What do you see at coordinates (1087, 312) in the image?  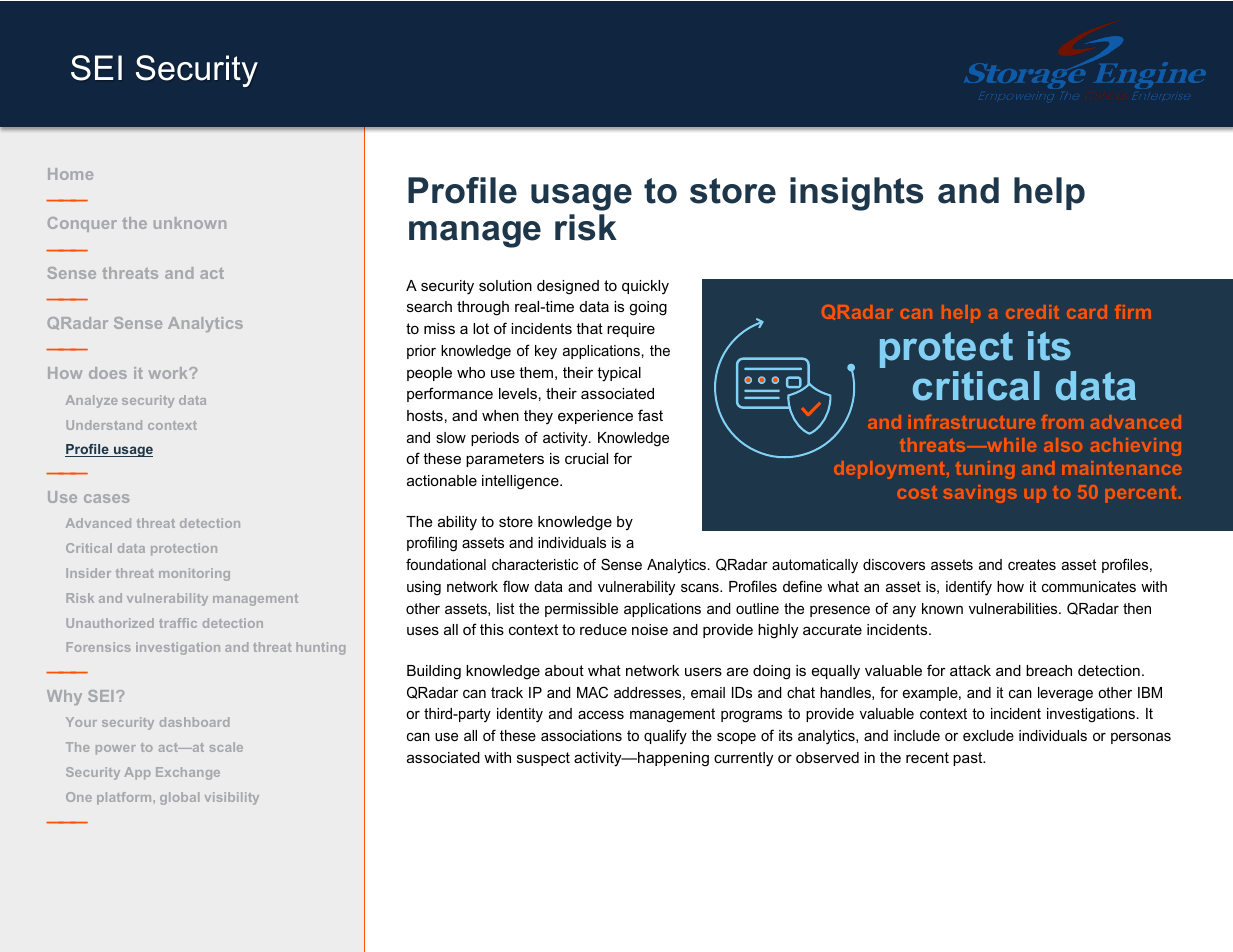 I see `card` at bounding box center [1087, 312].
